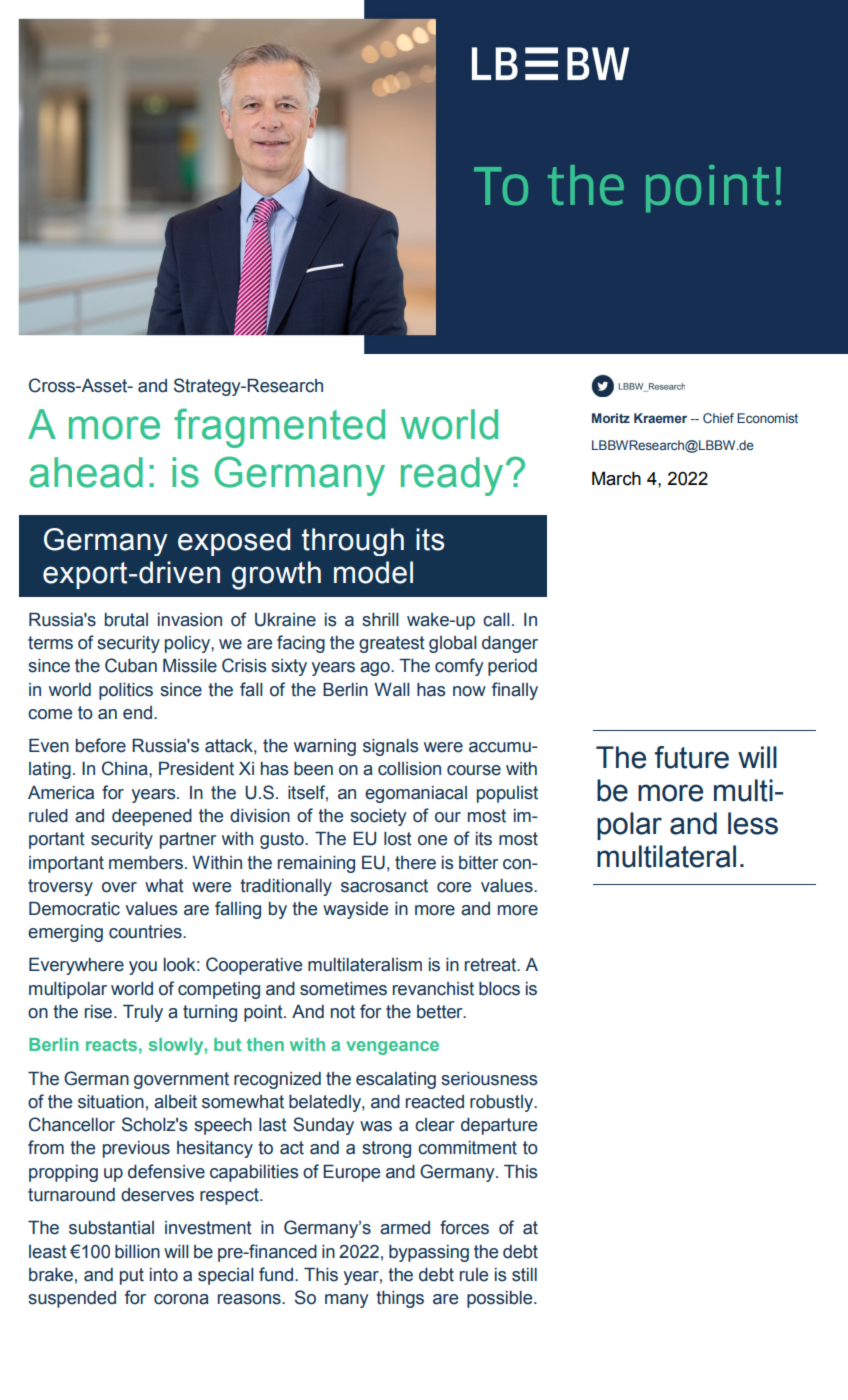  What do you see at coordinates (147, 863) in the image?
I see `members` at bounding box center [147, 863].
